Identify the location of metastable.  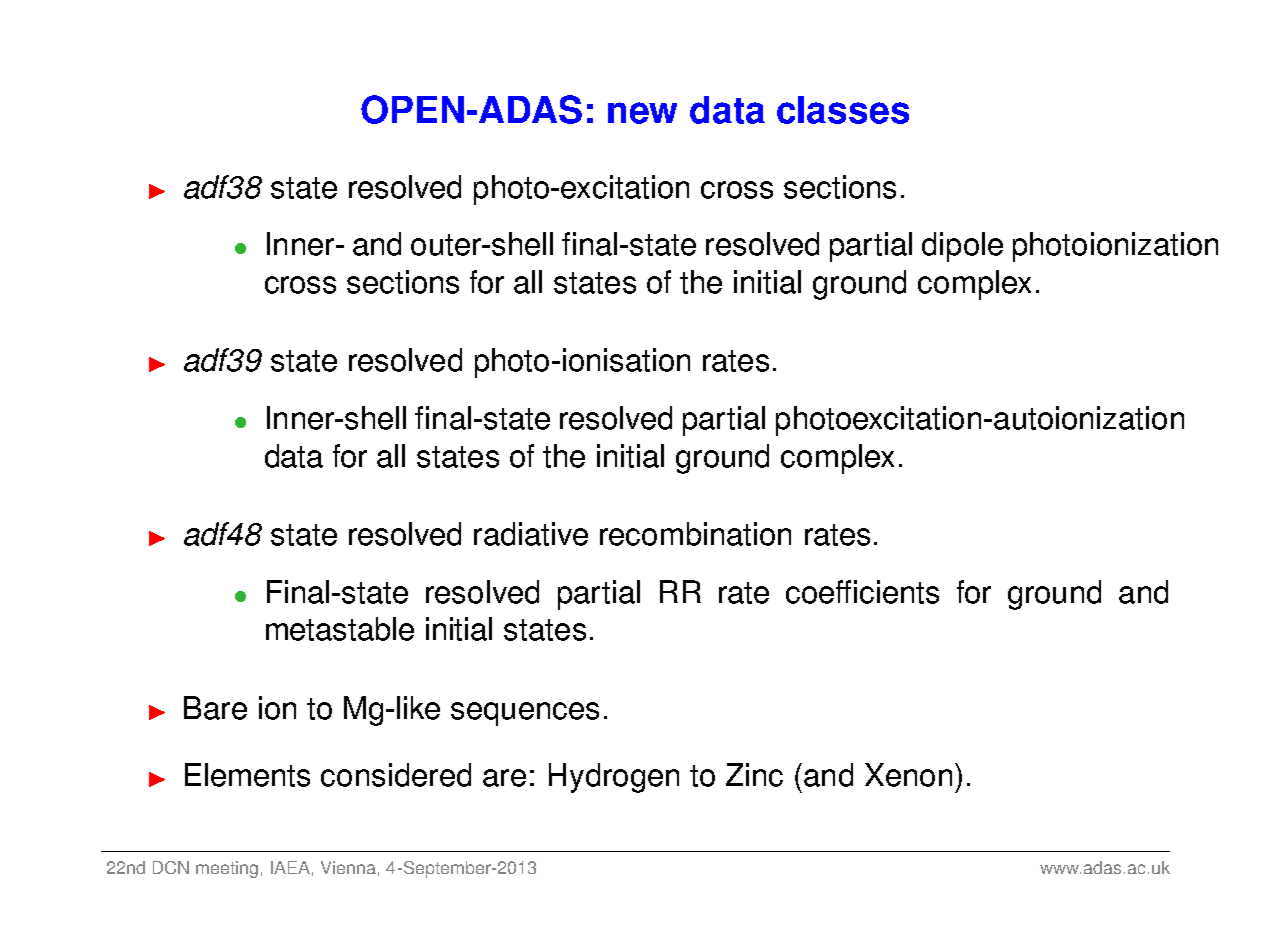
(340, 629).
